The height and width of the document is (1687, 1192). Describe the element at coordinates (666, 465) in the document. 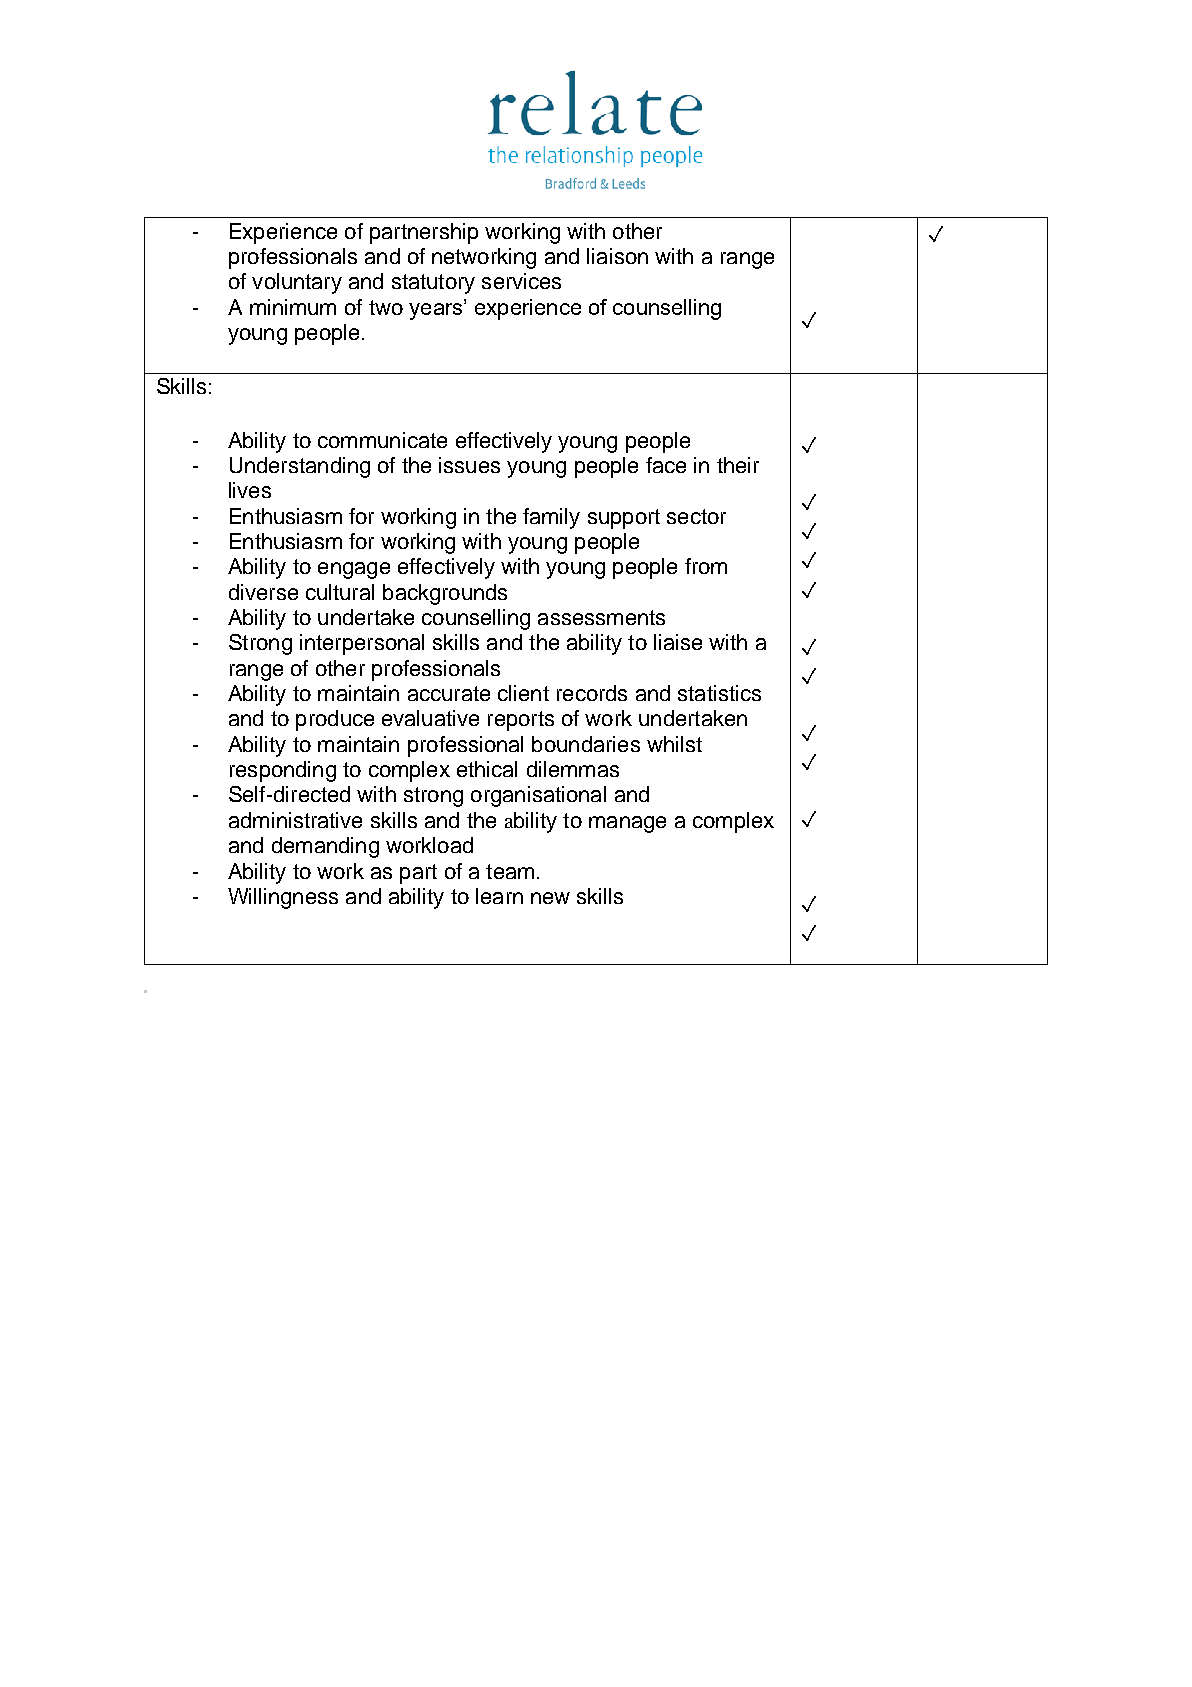

I see `face` at that location.
